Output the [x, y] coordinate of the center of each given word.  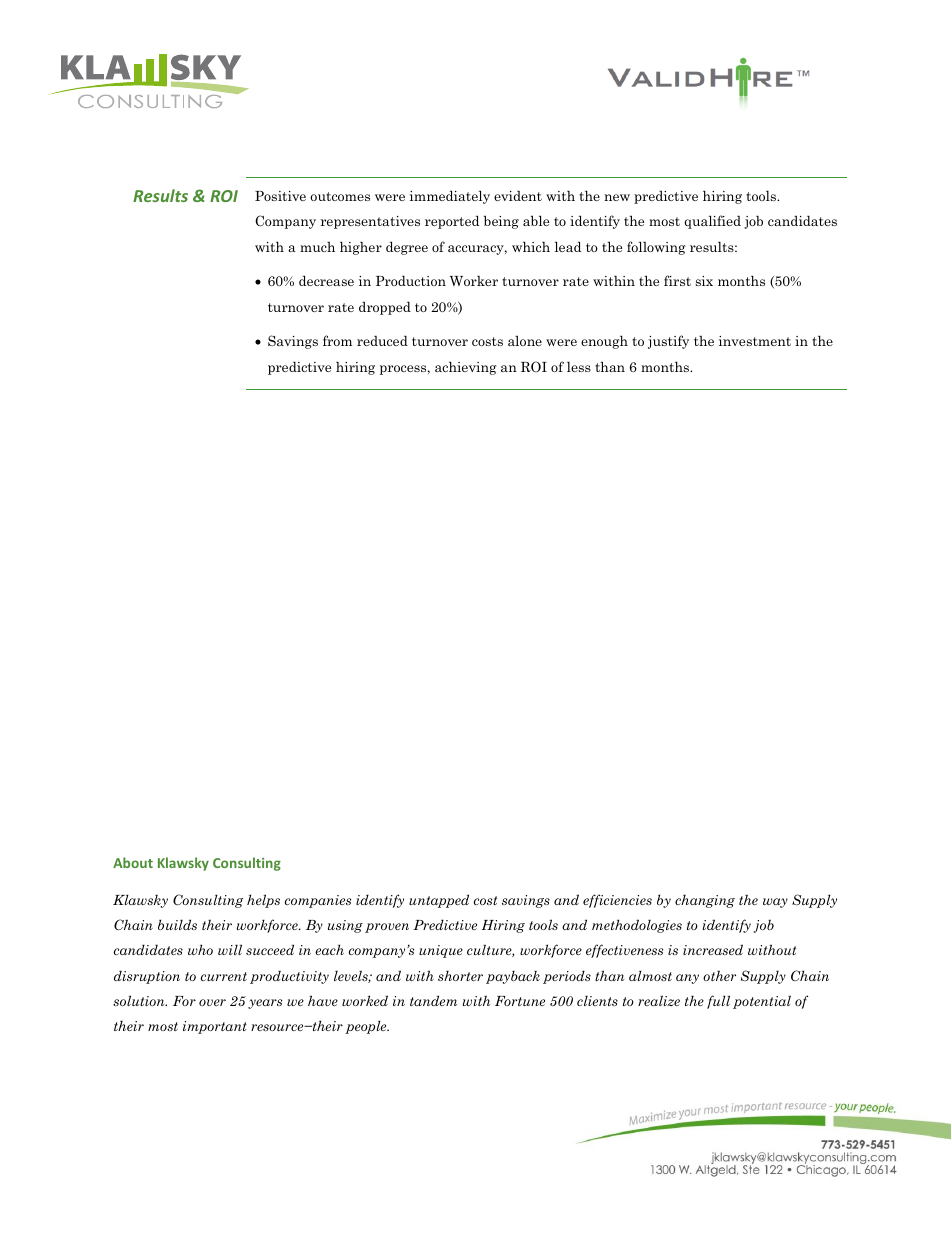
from [337, 340]
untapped [439, 901]
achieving [465, 368]
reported [452, 222]
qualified [712, 222]
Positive [280, 196]
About [133, 862]
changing [705, 901]
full [718, 1002]
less [579, 366]
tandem [433, 1000]
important [215, 1027]
